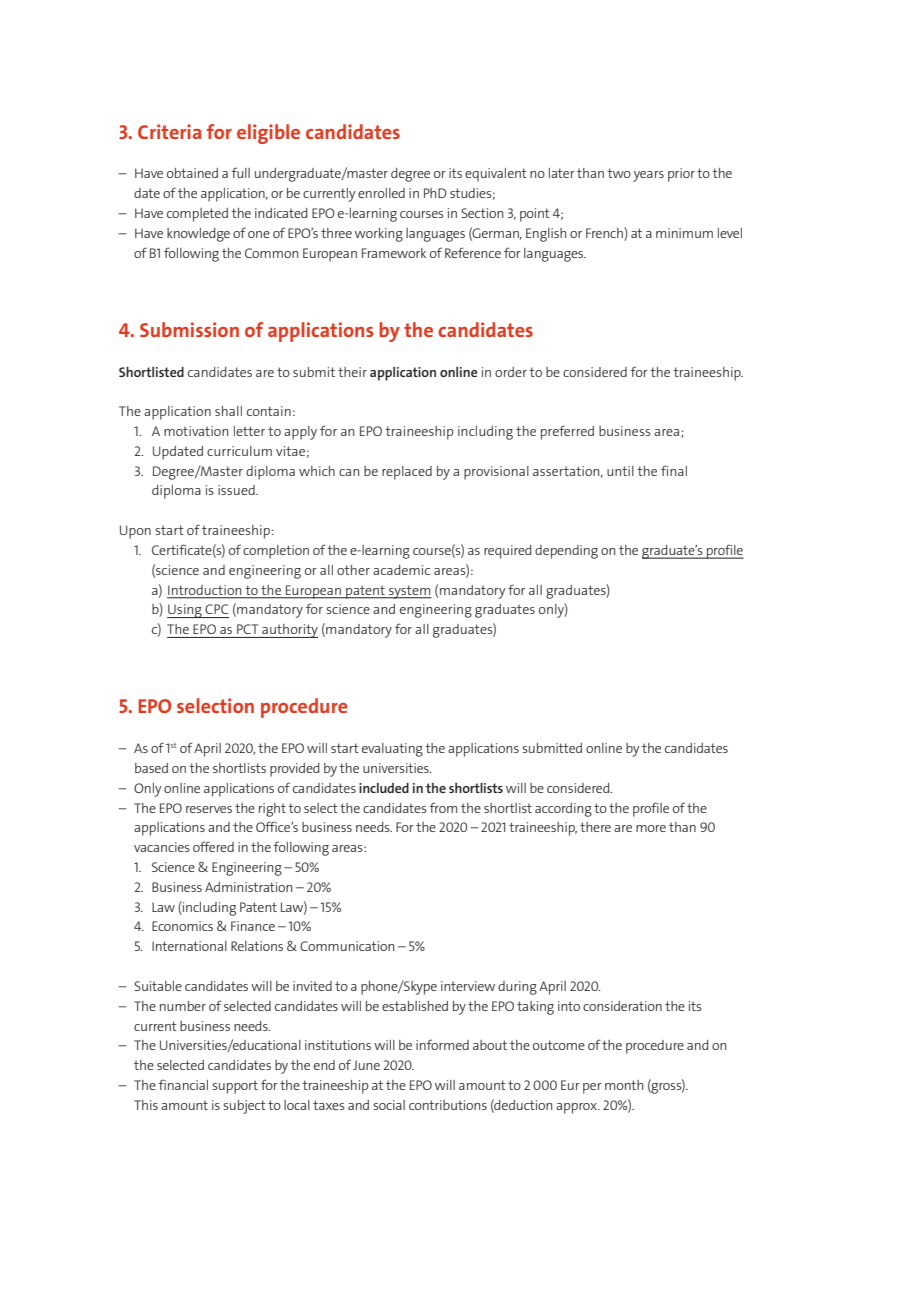 This screenshot has height=1308, width=924. What do you see at coordinates (443, 807) in the screenshot?
I see `from` at bounding box center [443, 807].
